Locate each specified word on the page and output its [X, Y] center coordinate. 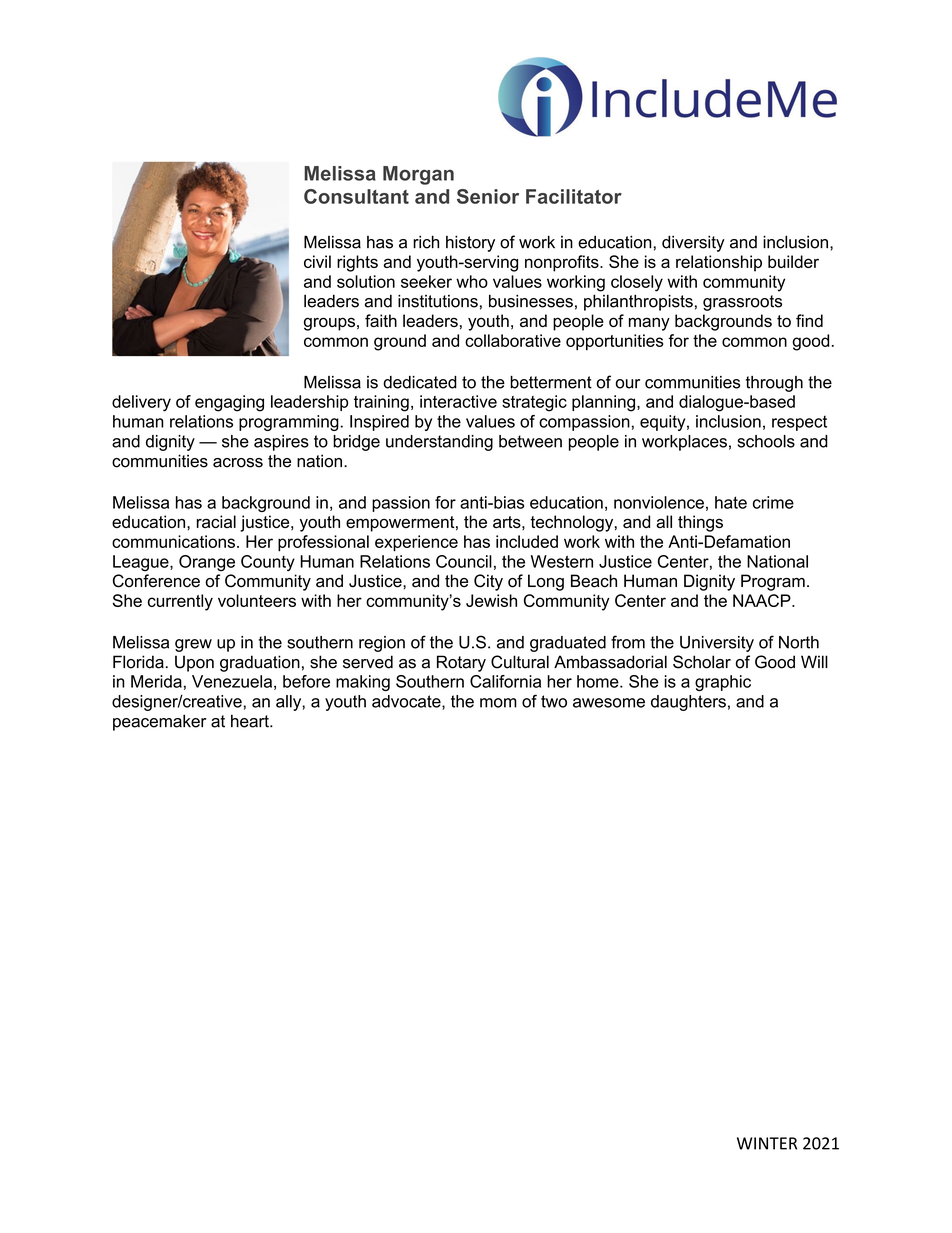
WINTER [767, 1143]
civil [317, 261]
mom [498, 703]
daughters [688, 703]
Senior [488, 196]
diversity [693, 243]
